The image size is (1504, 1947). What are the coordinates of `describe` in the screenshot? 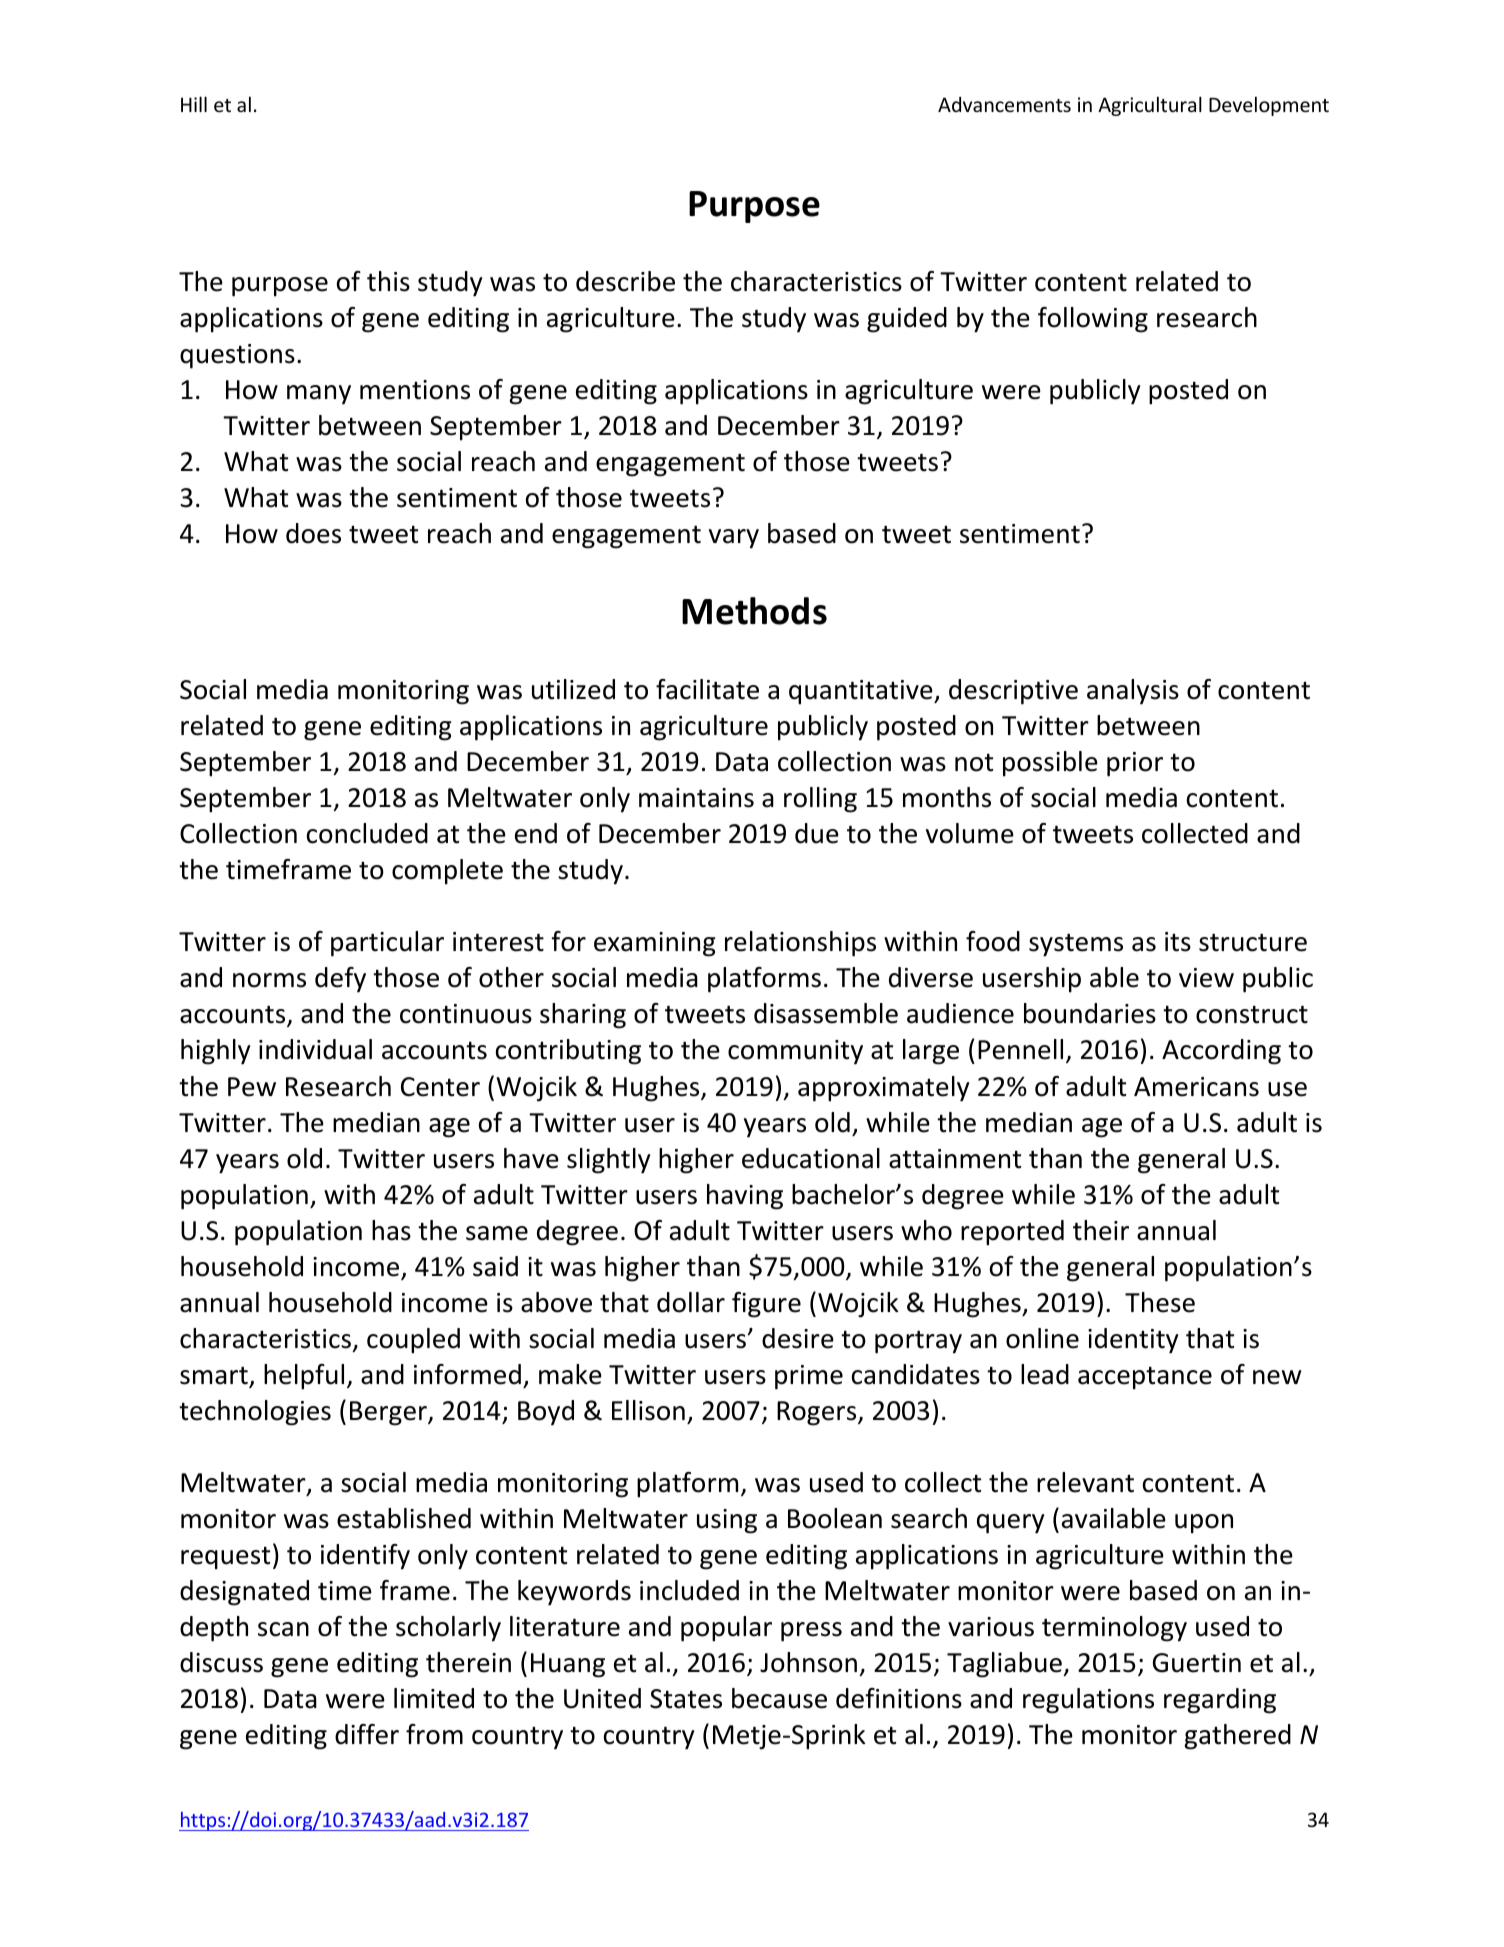 It's located at (625, 281).
